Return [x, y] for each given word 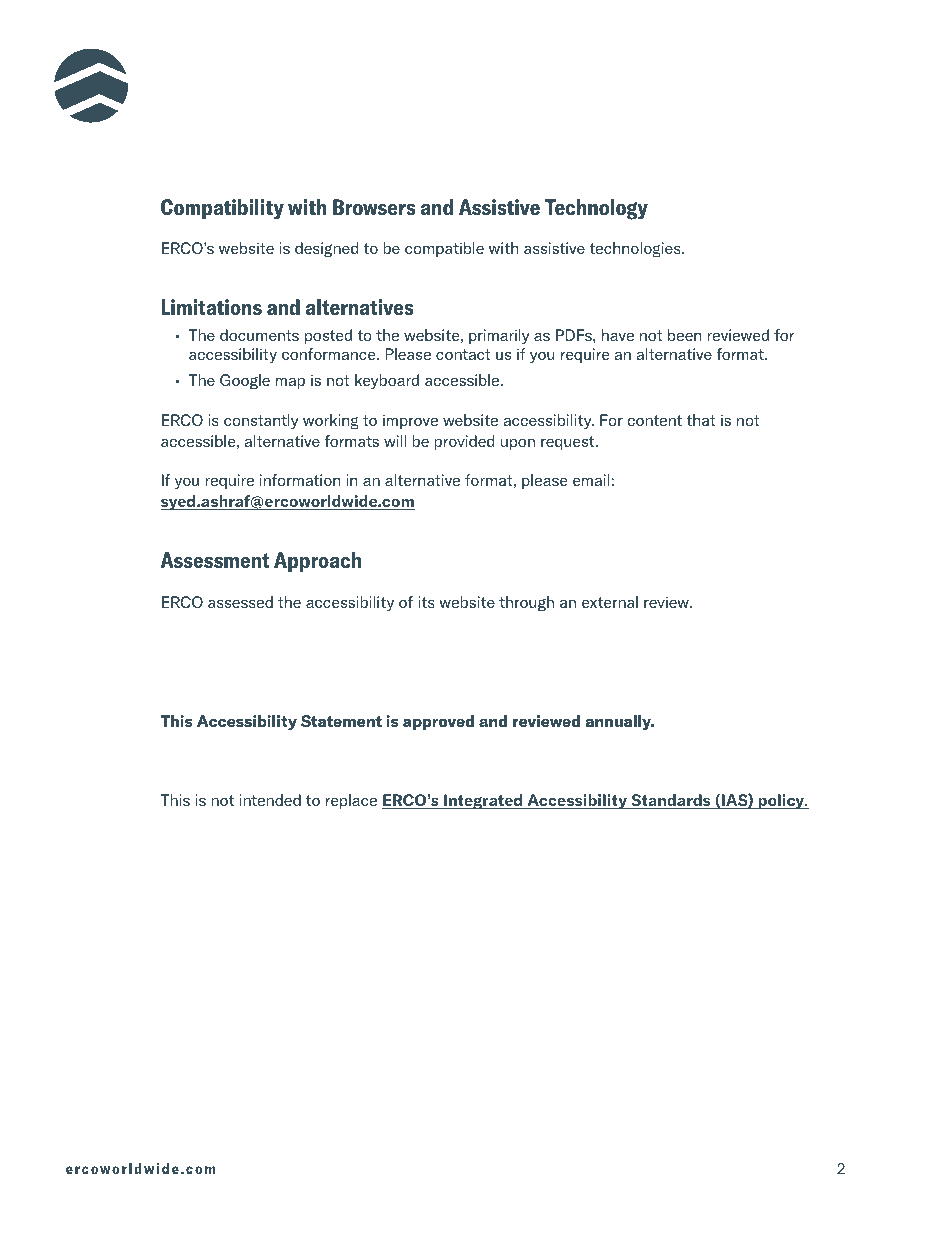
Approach [317, 562]
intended [270, 800]
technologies [636, 250]
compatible [444, 249]
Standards [671, 801]
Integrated [483, 802]
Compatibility [222, 209]
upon [518, 444]
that [700, 420]
